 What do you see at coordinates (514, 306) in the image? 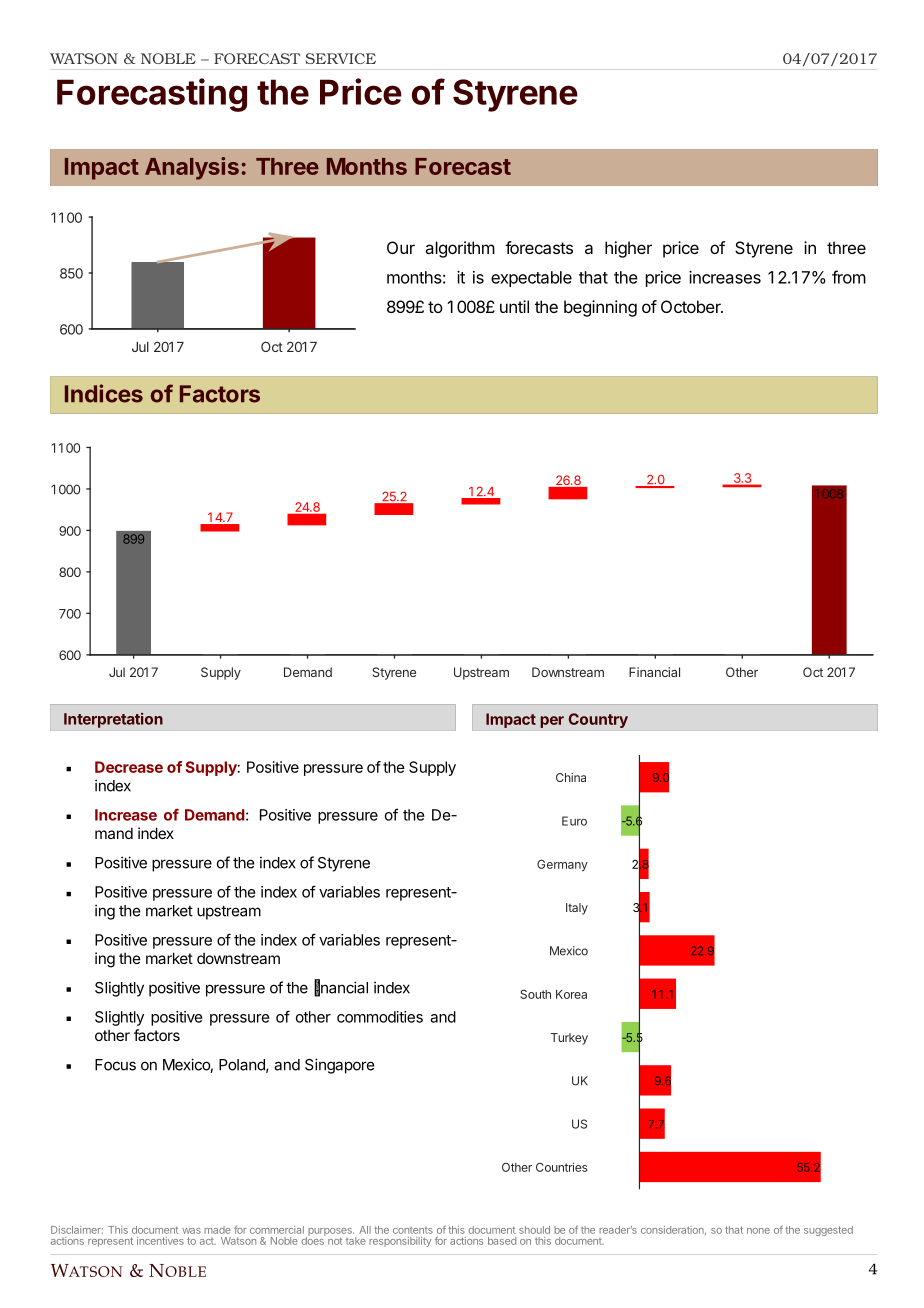
I see `until` at bounding box center [514, 306].
